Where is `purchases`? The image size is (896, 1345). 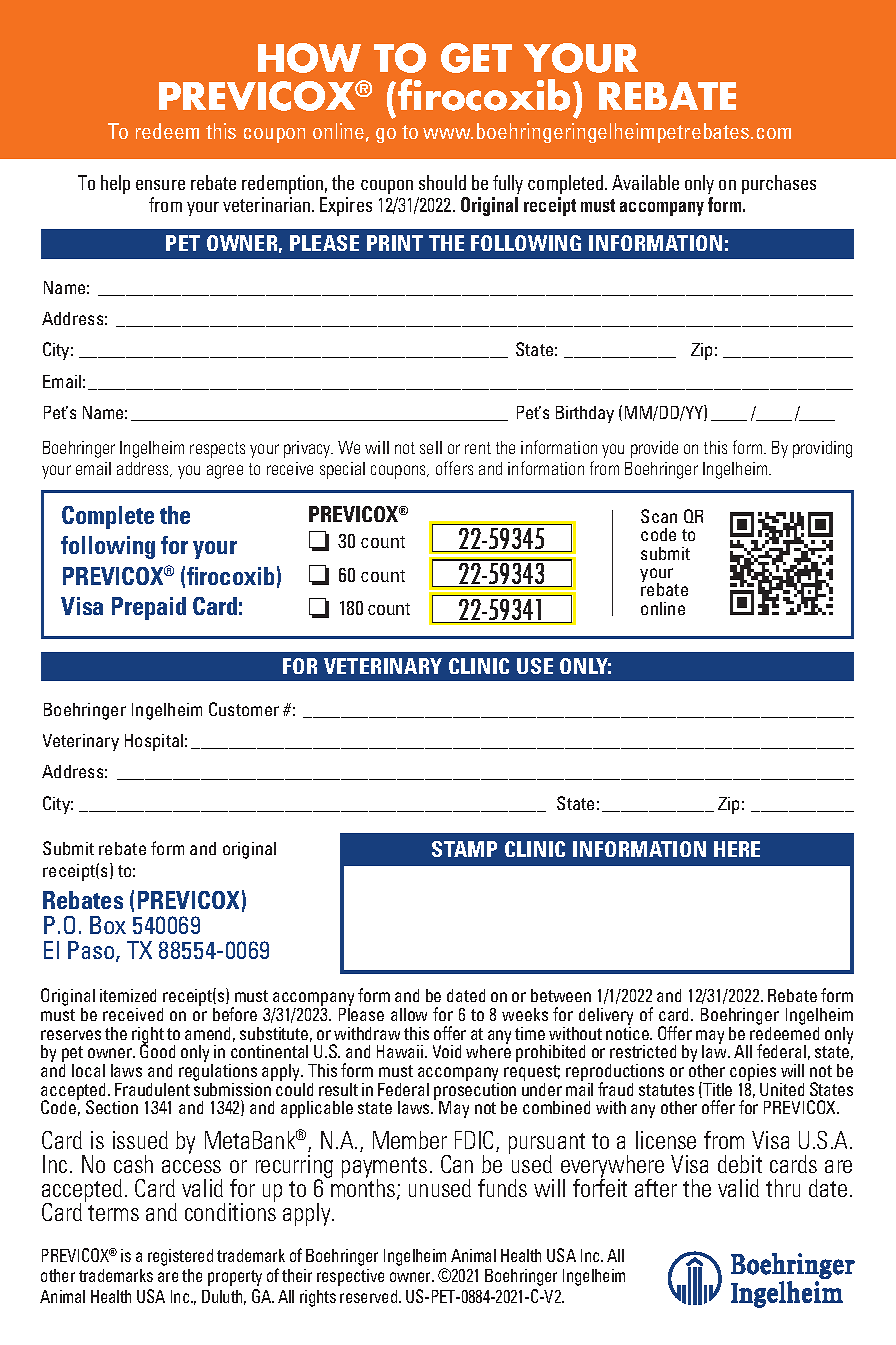
purchases is located at coordinates (779, 184).
